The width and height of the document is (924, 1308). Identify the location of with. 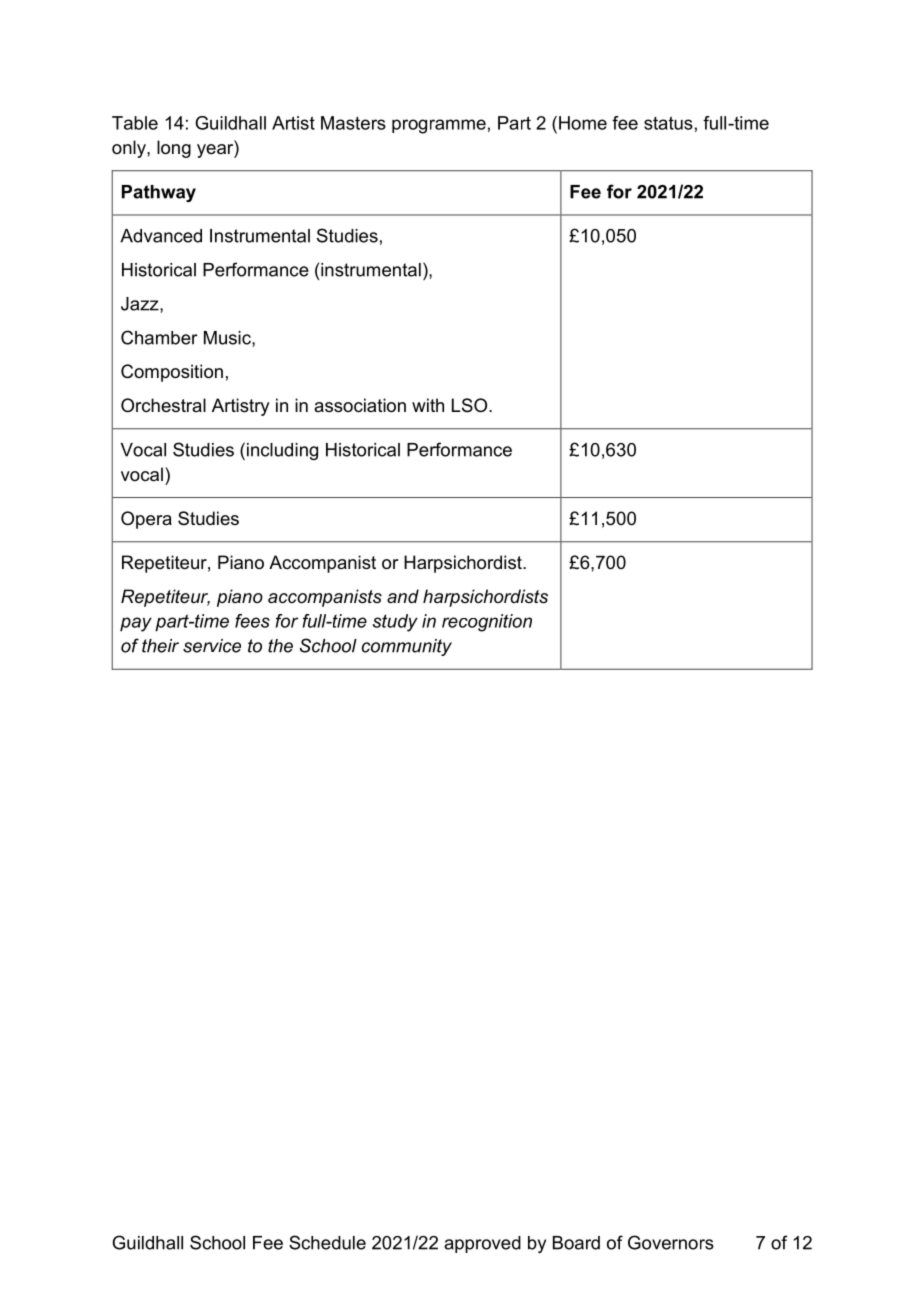
(428, 405).
